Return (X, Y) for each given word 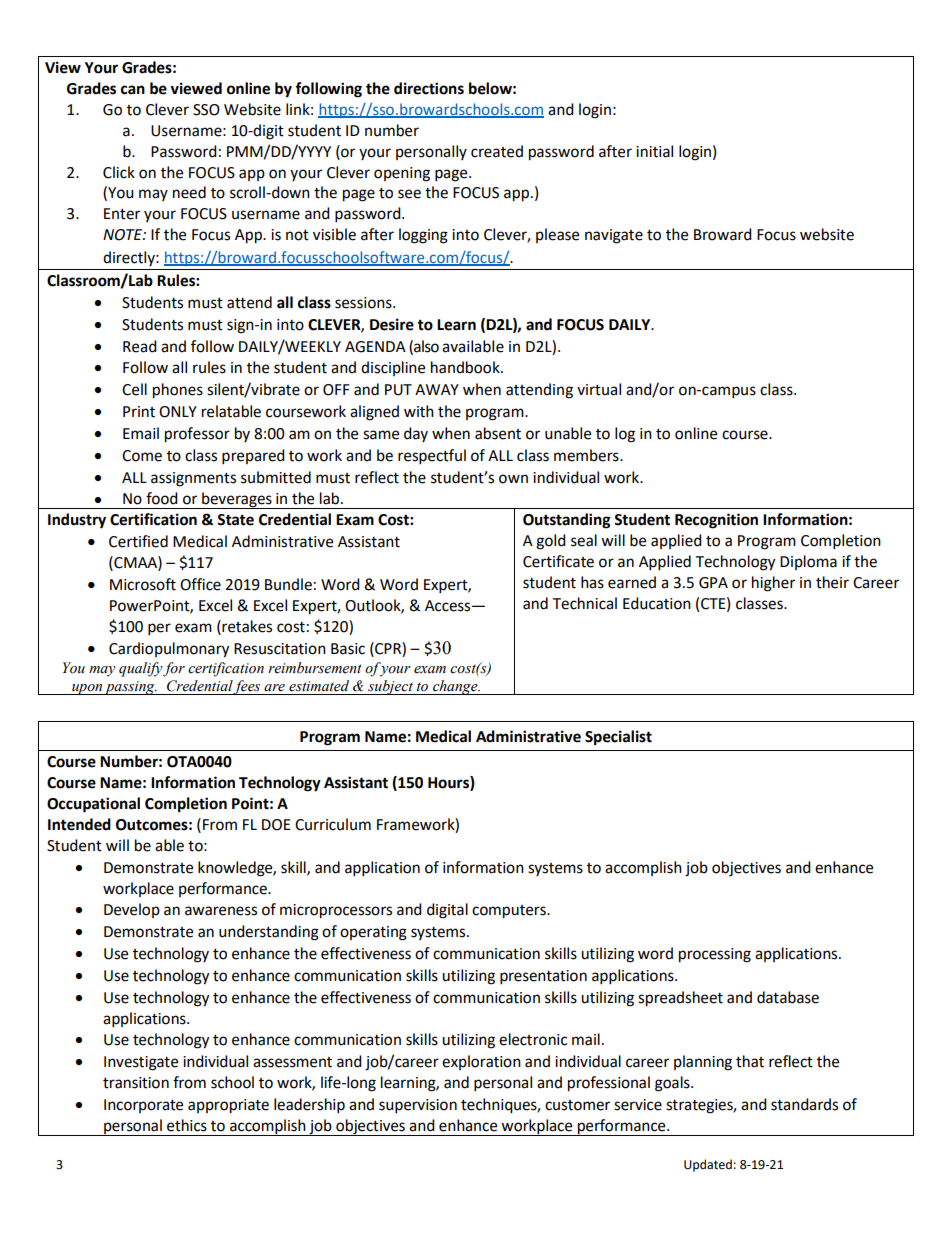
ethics (187, 1125)
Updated (708, 1165)
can (133, 90)
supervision (418, 1106)
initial (654, 151)
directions (429, 88)
